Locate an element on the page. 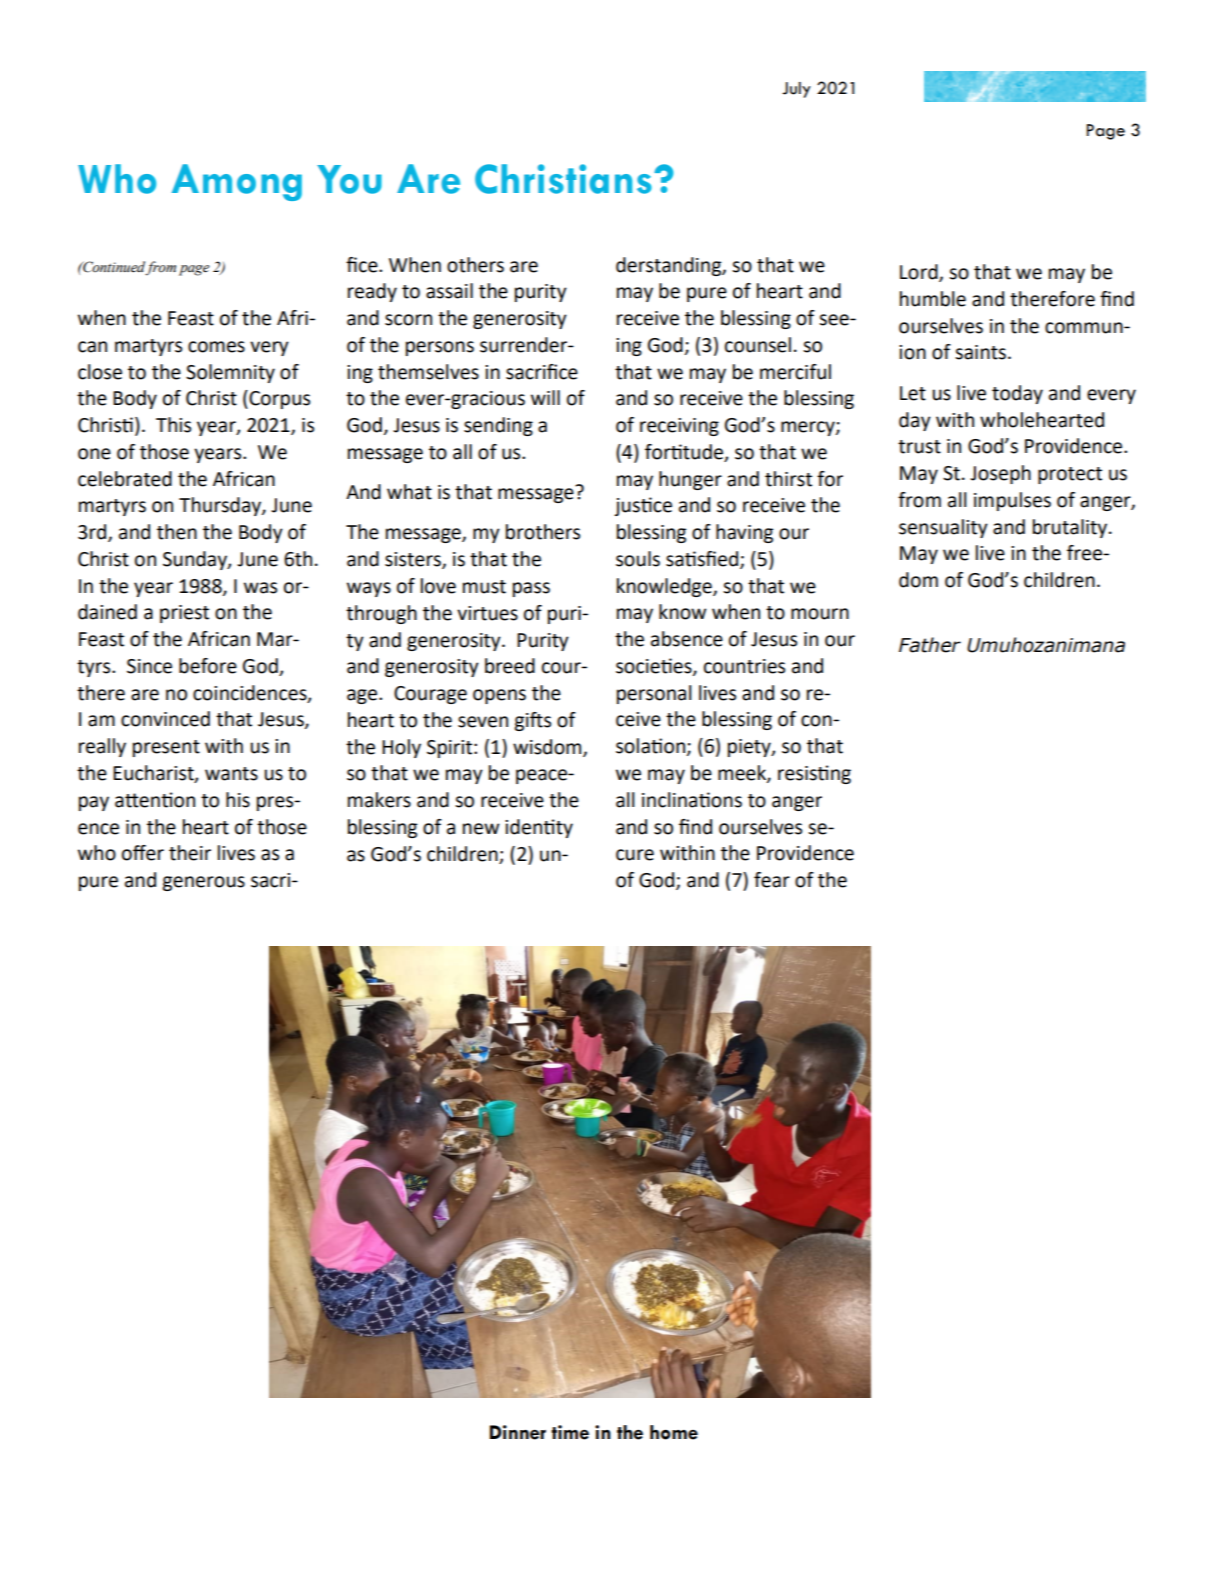 The width and height of the page is (1219, 1578). This is located at coordinates (173, 425).
